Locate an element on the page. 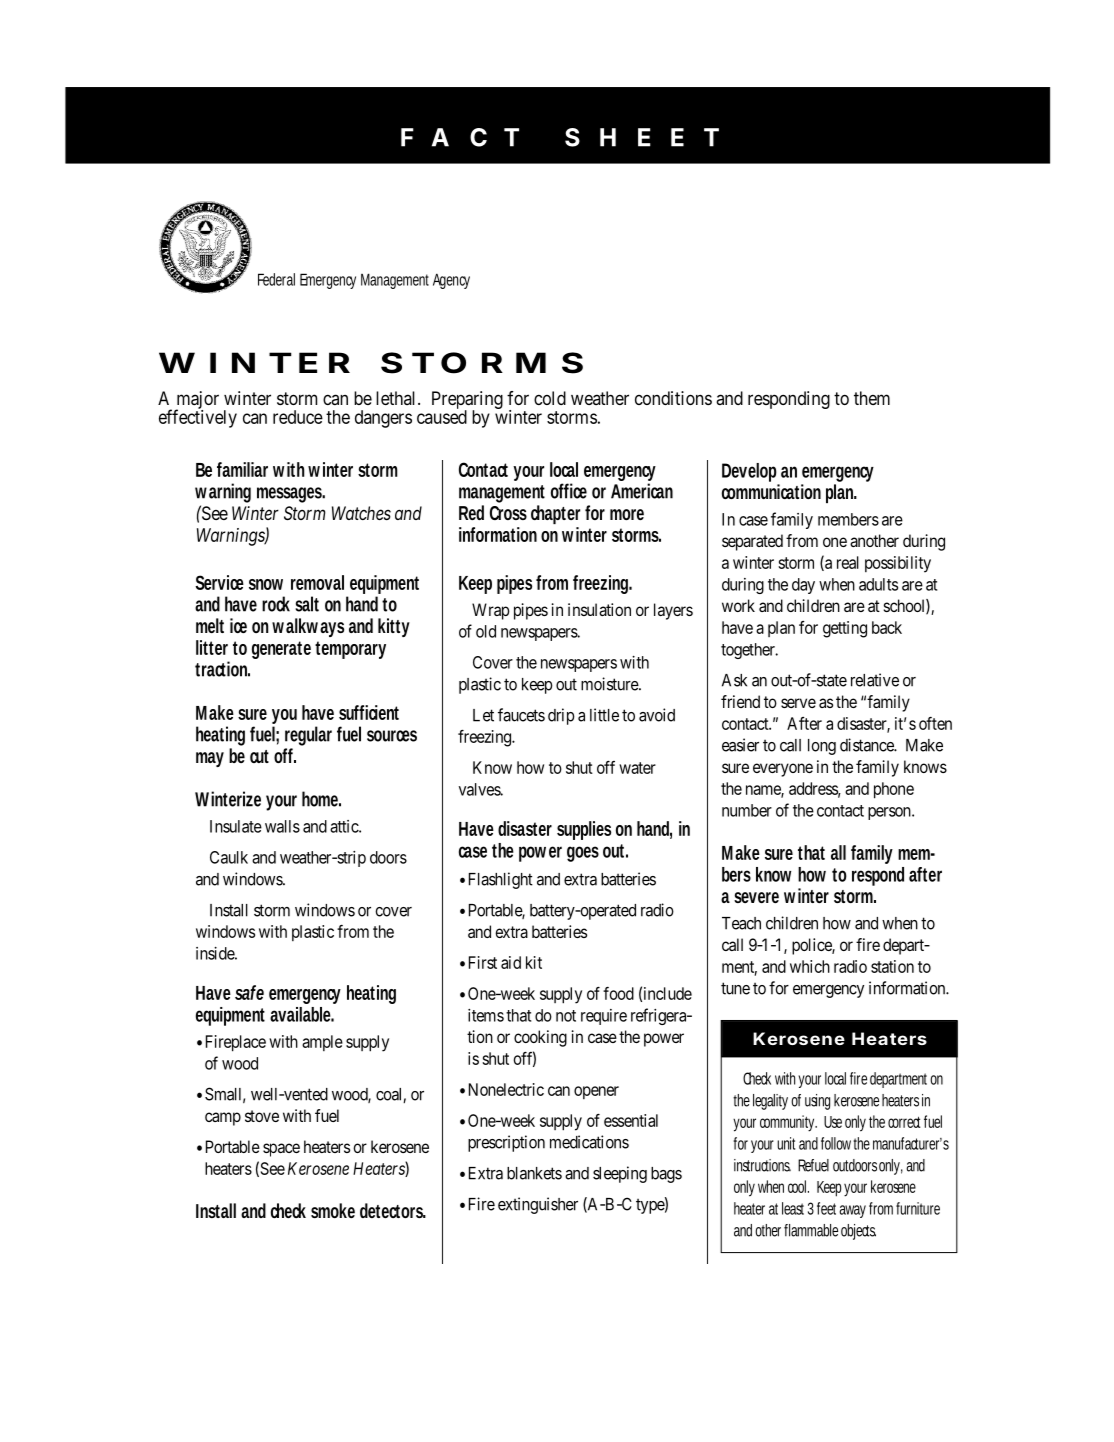 The height and width of the image is (1442, 1114). space is located at coordinates (281, 1150).
